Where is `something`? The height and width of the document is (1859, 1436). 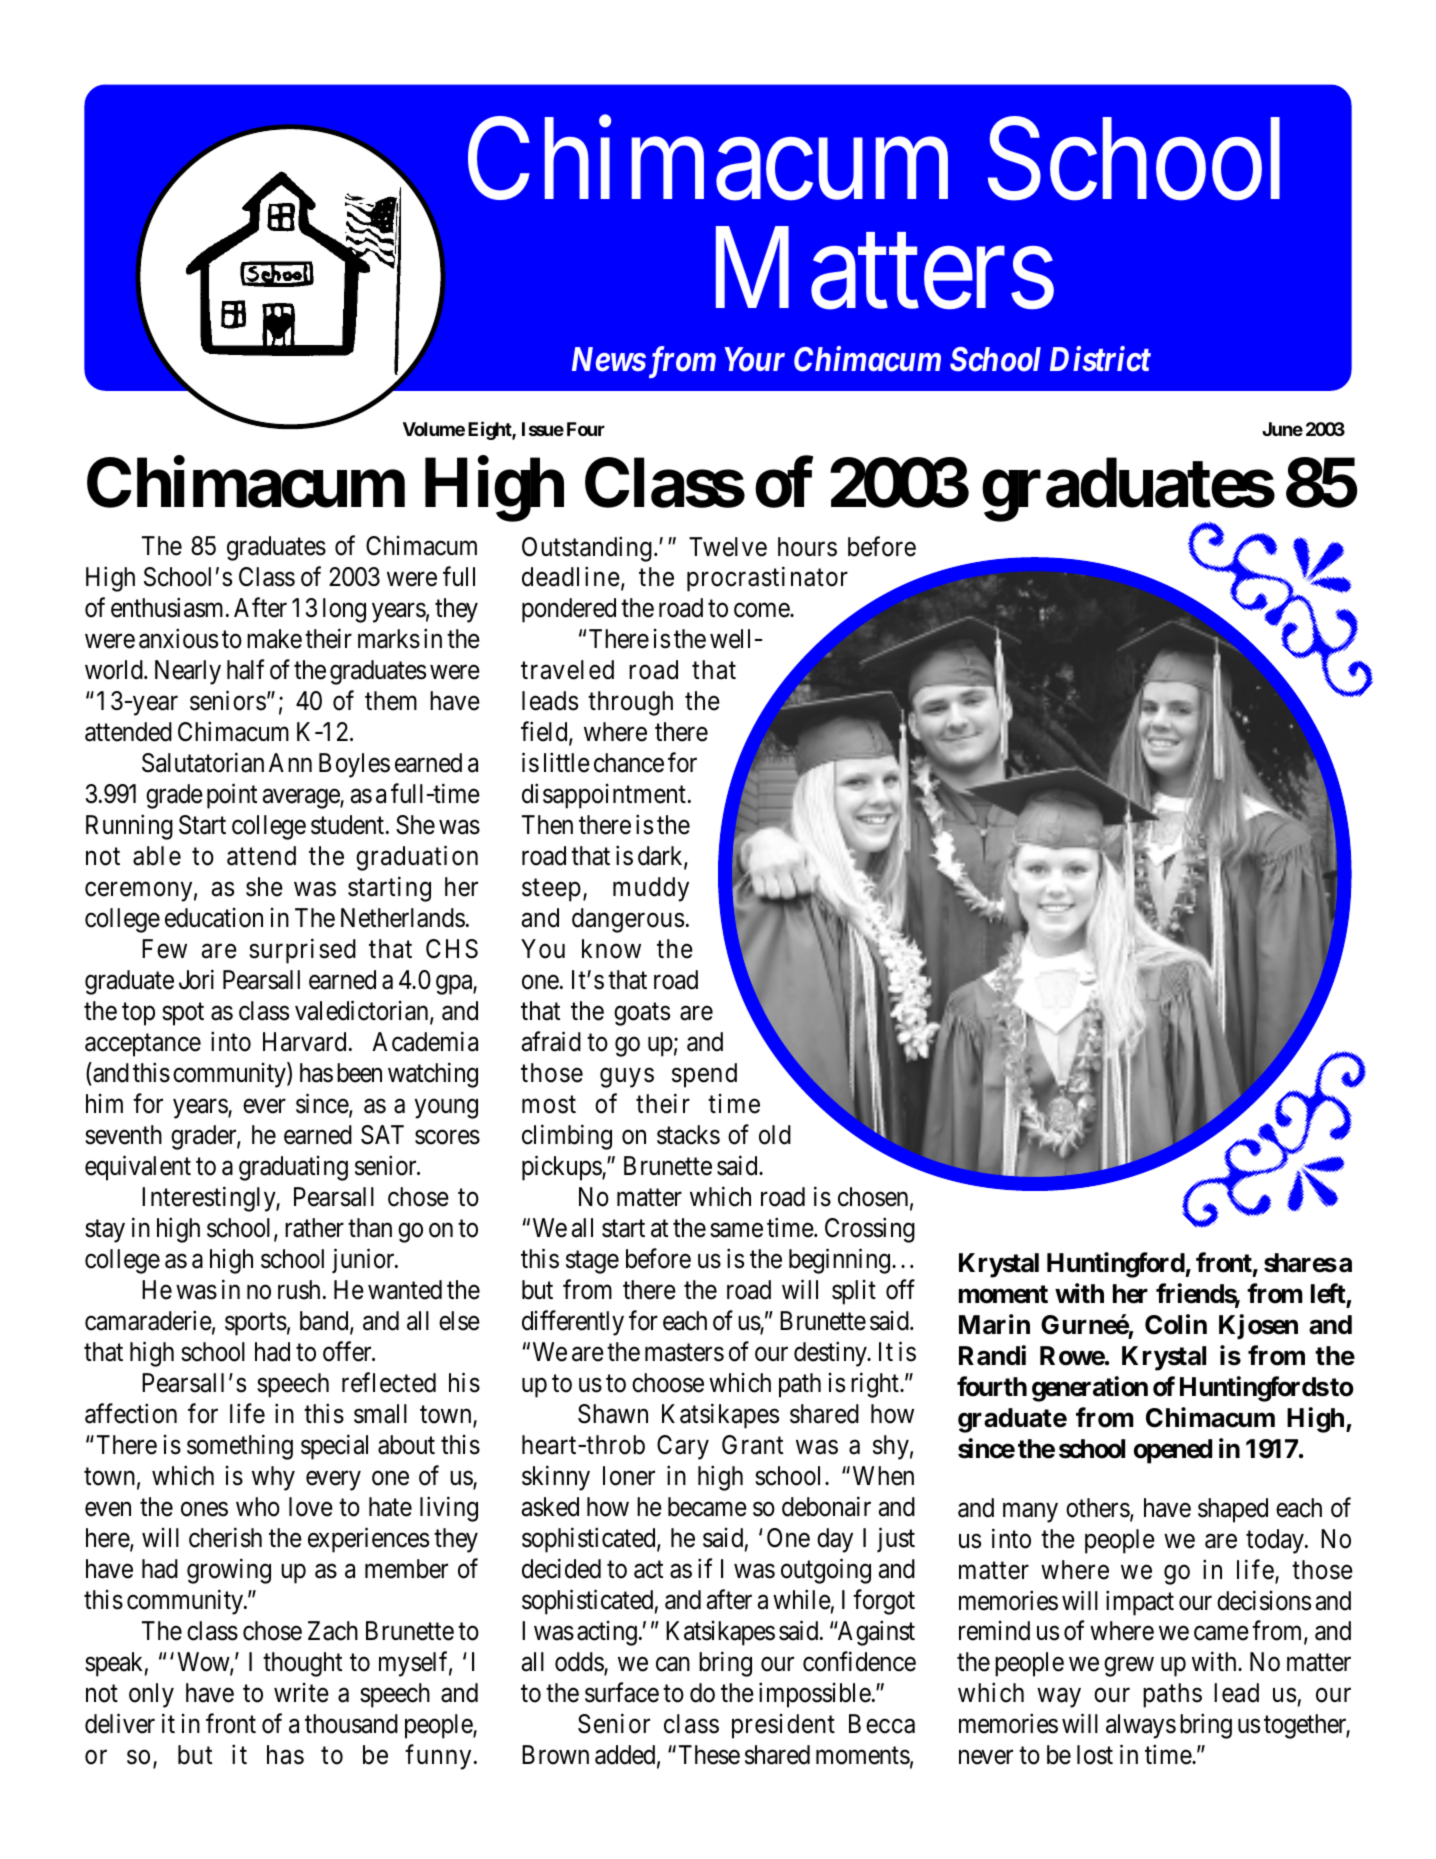
something is located at coordinates (240, 1447).
